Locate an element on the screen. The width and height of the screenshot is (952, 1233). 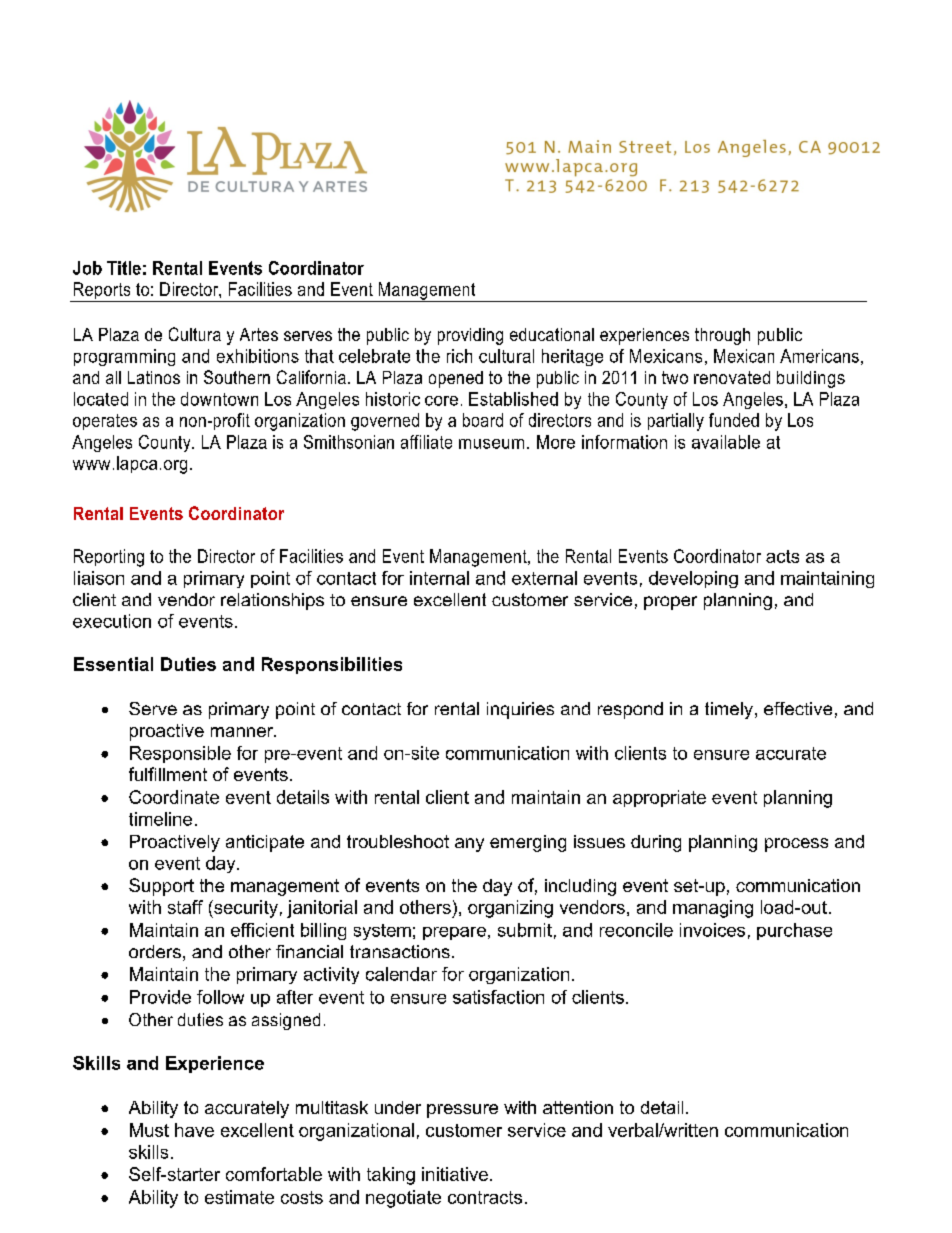
Title is located at coordinates (124, 268).
